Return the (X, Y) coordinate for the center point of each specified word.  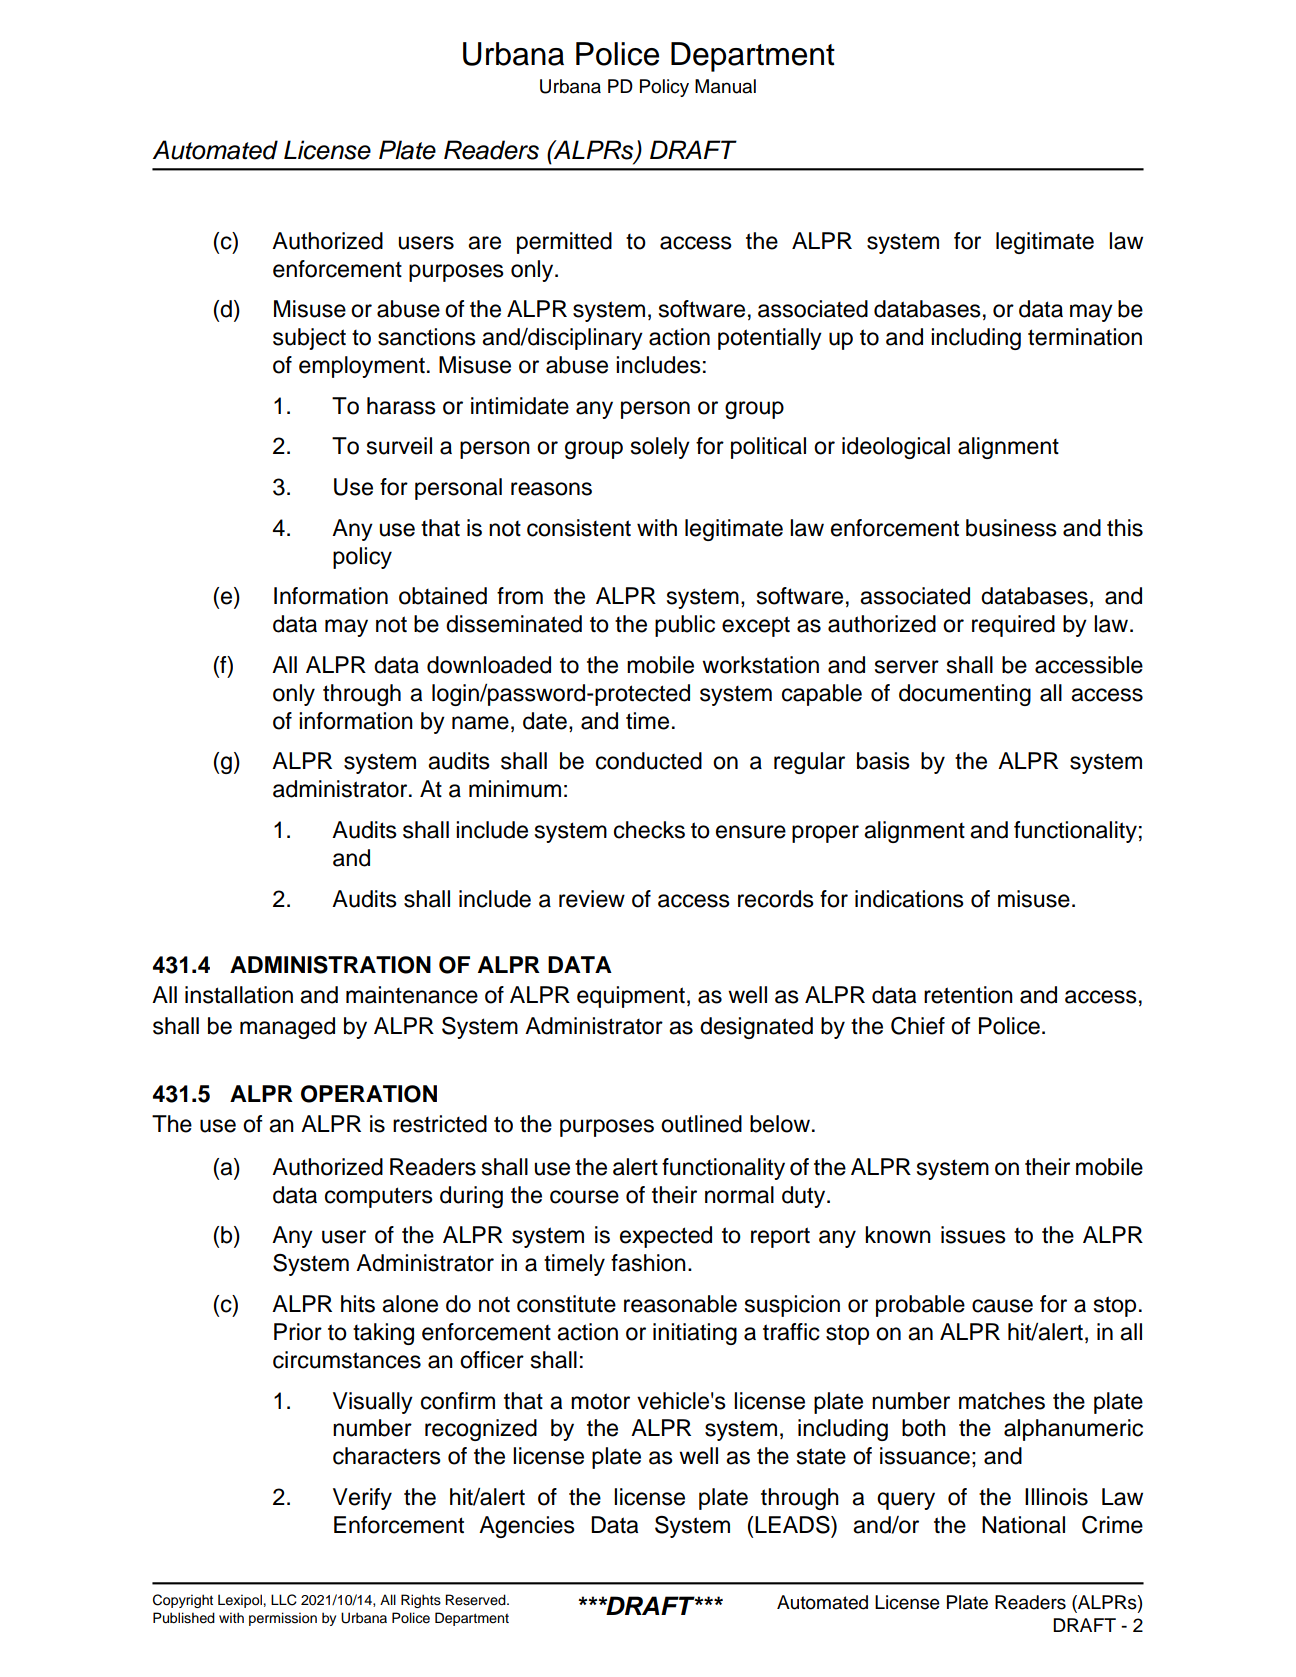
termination (1085, 337)
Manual (725, 86)
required (1013, 626)
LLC (284, 1600)
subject (309, 339)
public (685, 626)
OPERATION (369, 1094)
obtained (443, 596)
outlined (701, 1124)
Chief (918, 1026)
